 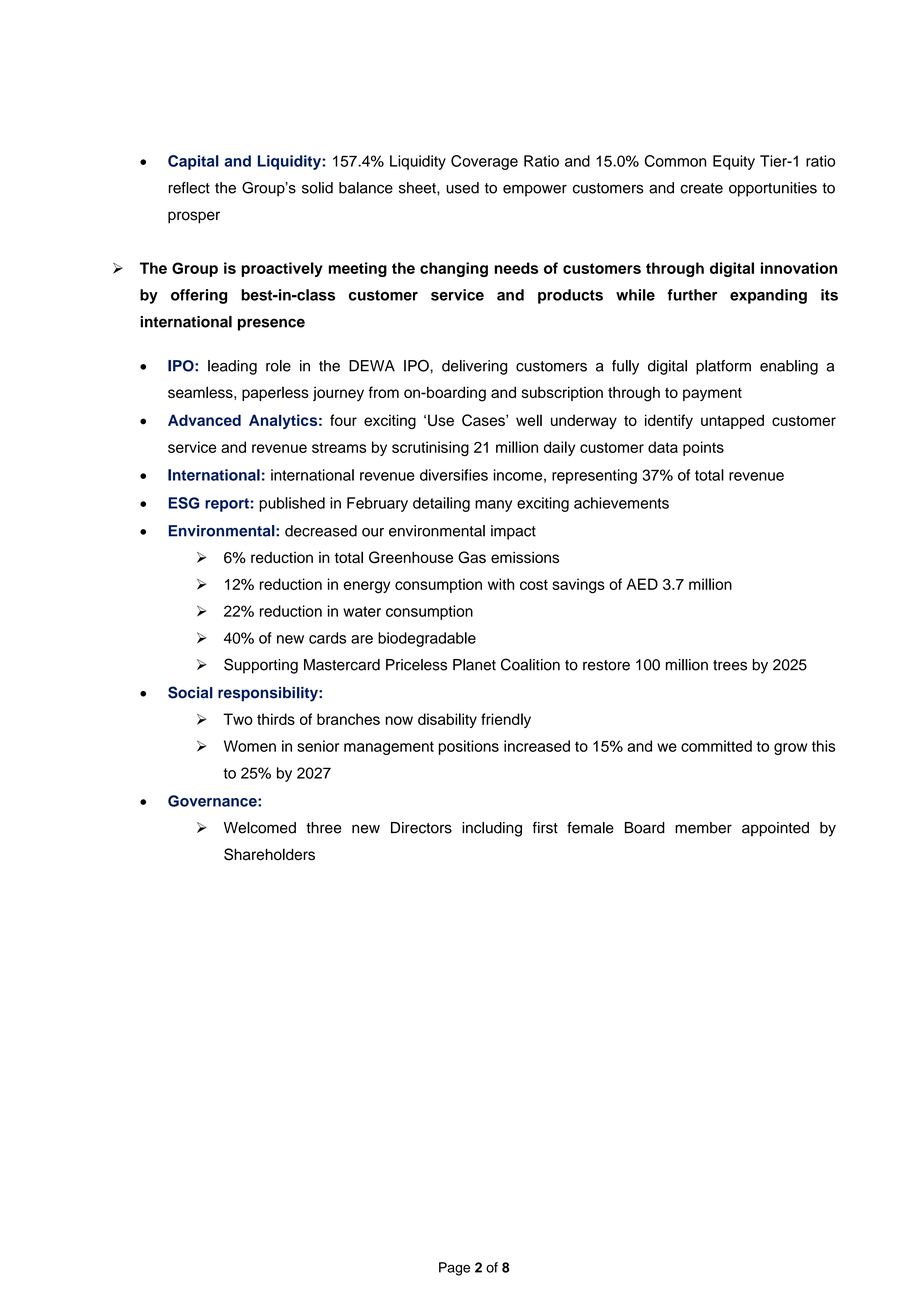 What do you see at coordinates (716, 746) in the screenshot?
I see `committed` at bounding box center [716, 746].
